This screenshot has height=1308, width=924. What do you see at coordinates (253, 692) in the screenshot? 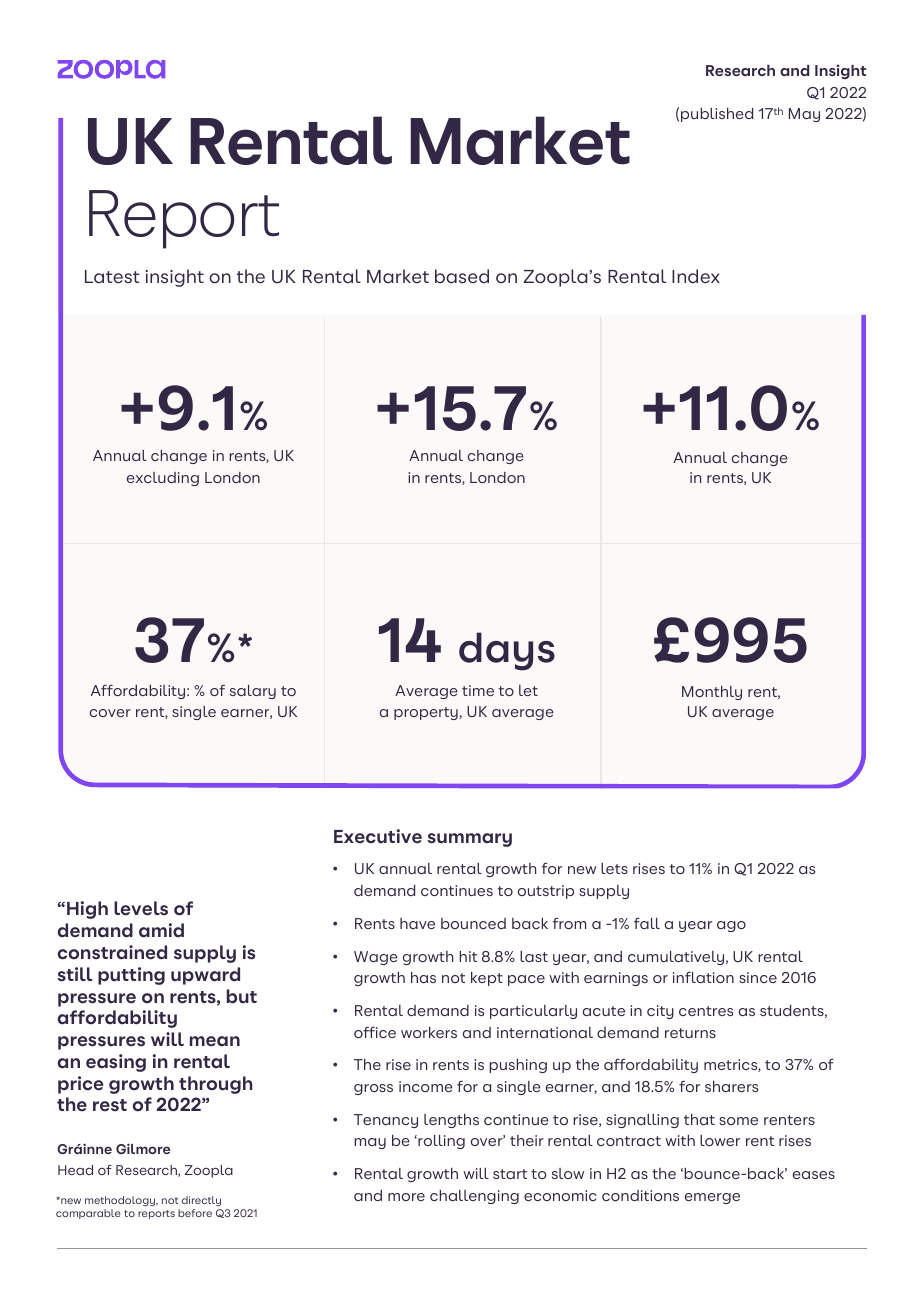
I see `salary` at bounding box center [253, 692].
